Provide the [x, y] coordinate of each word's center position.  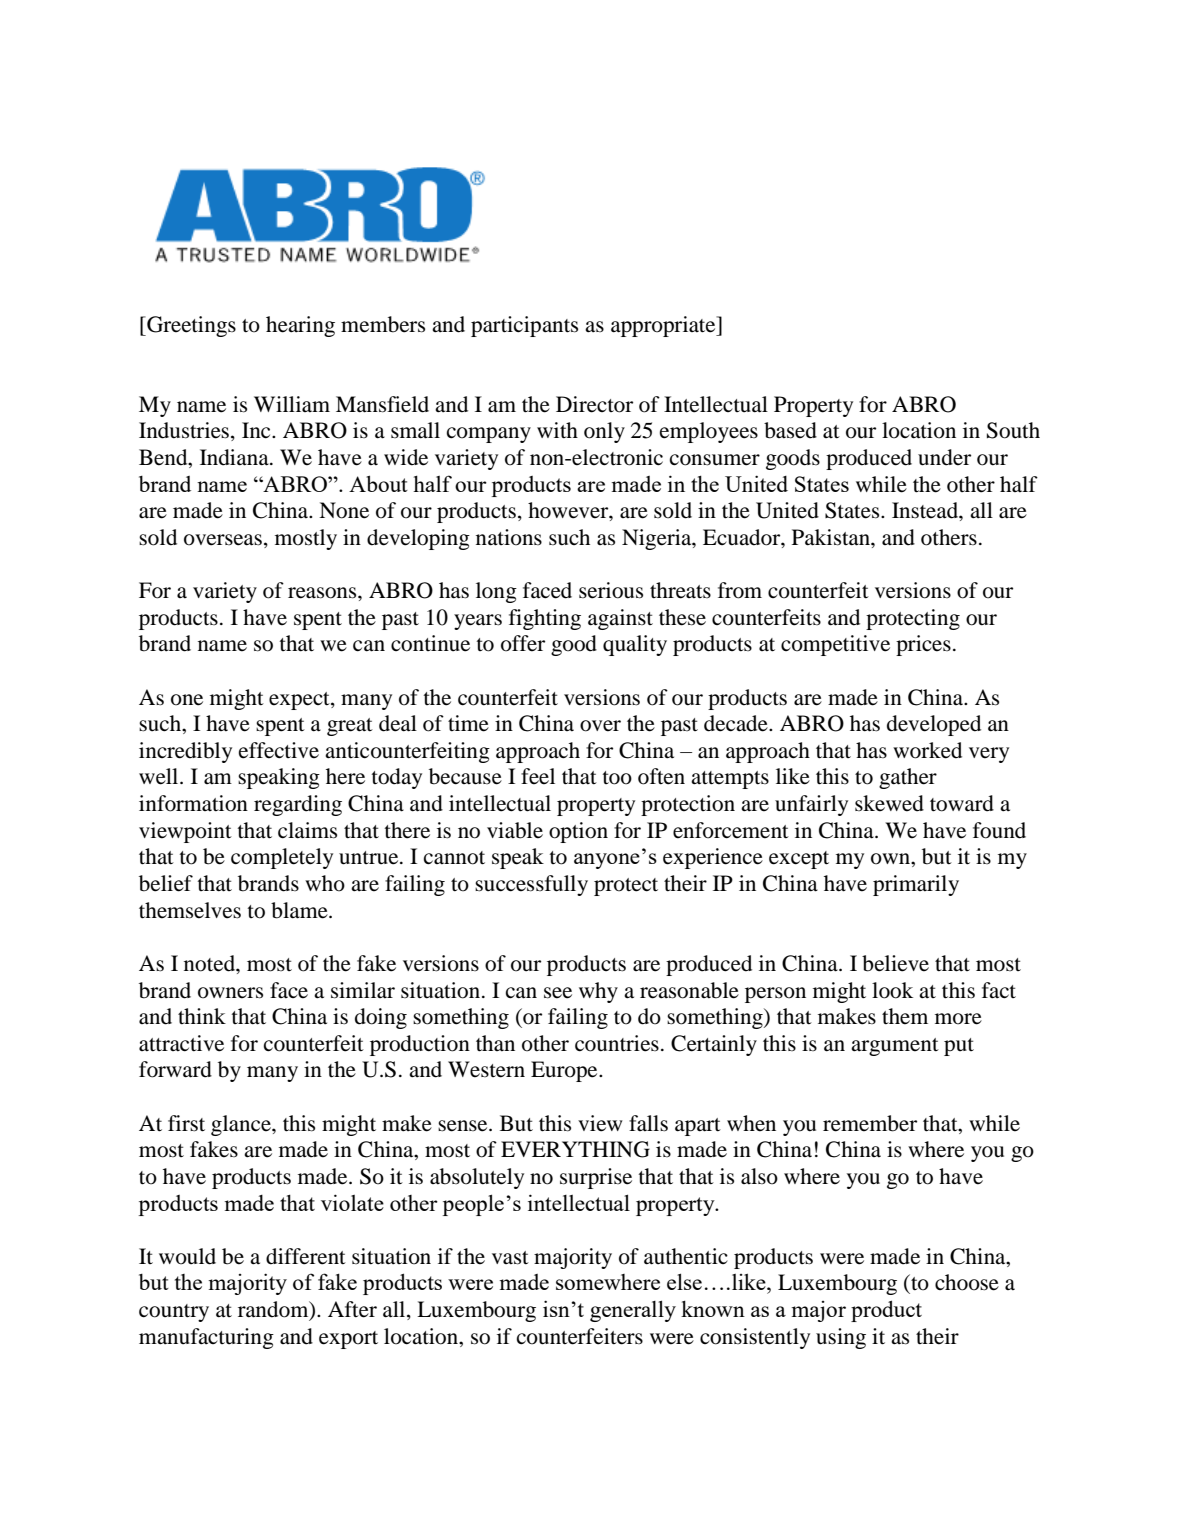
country [174, 1313]
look [892, 990]
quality [635, 645]
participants [524, 326]
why [598, 992]
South [1013, 430]
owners [230, 993]
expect [300, 701]
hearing [300, 326]
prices [923, 645]
